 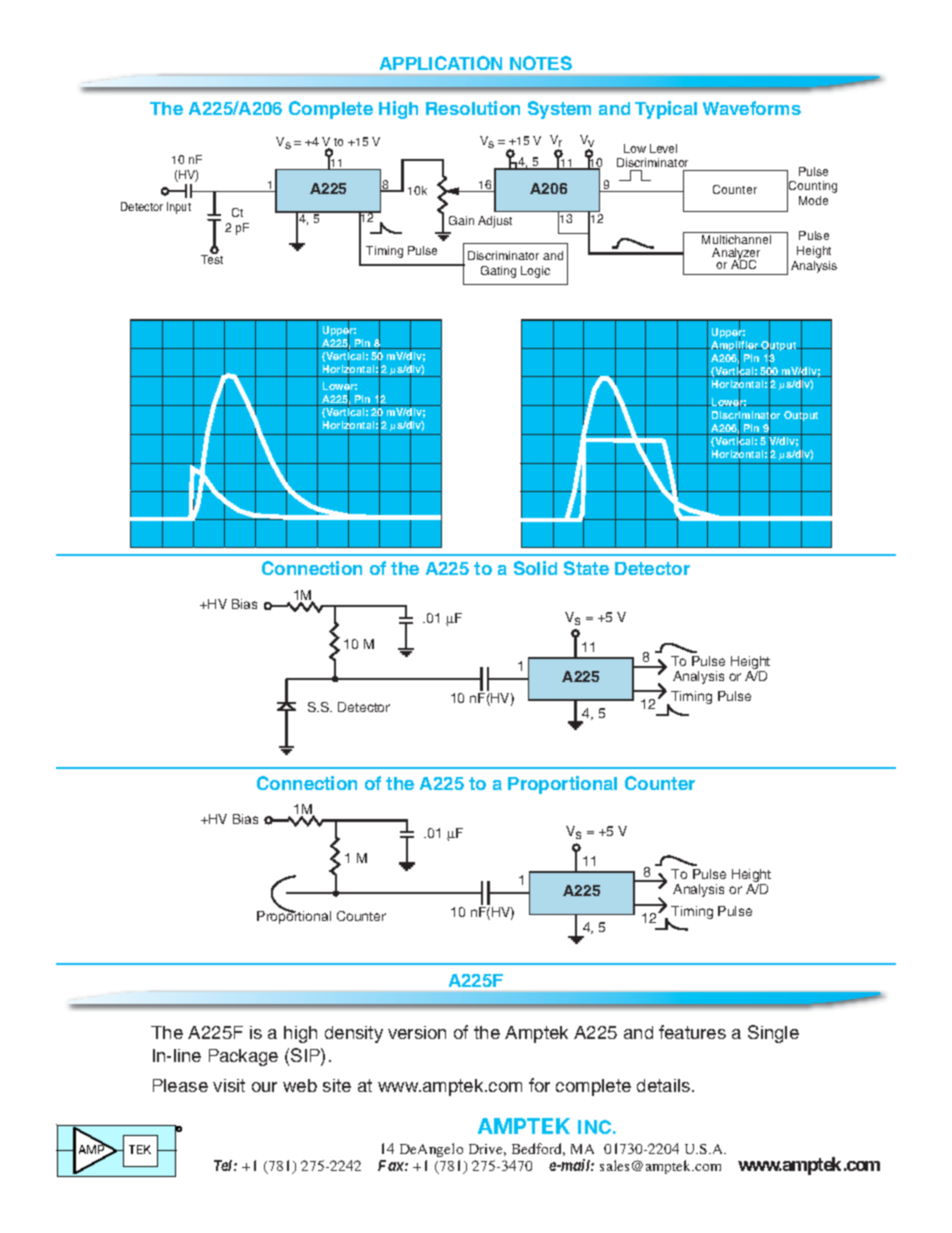 What do you see at coordinates (586, 568) in the document?
I see `State` at bounding box center [586, 568].
